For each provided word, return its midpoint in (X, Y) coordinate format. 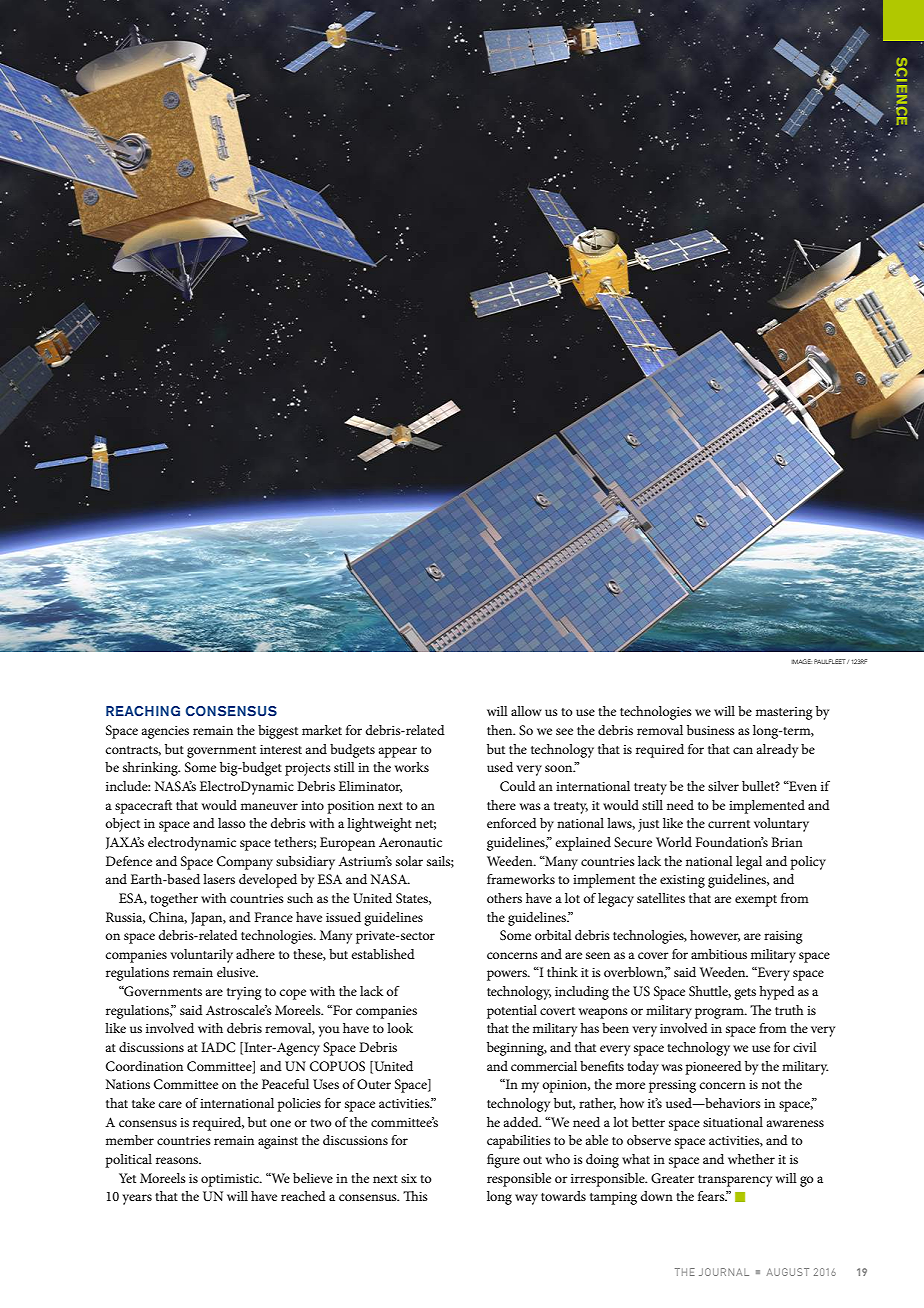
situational (733, 1122)
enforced (512, 823)
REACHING (143, 711)
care (170, 1104)
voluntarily (201, 956)
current (729, 824)
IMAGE (802, 661)
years (137, 1199)
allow (526, 711)
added (522, 1122)
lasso (232, 823)
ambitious (719, 954)
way (526, 1199)
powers (508, 975)
